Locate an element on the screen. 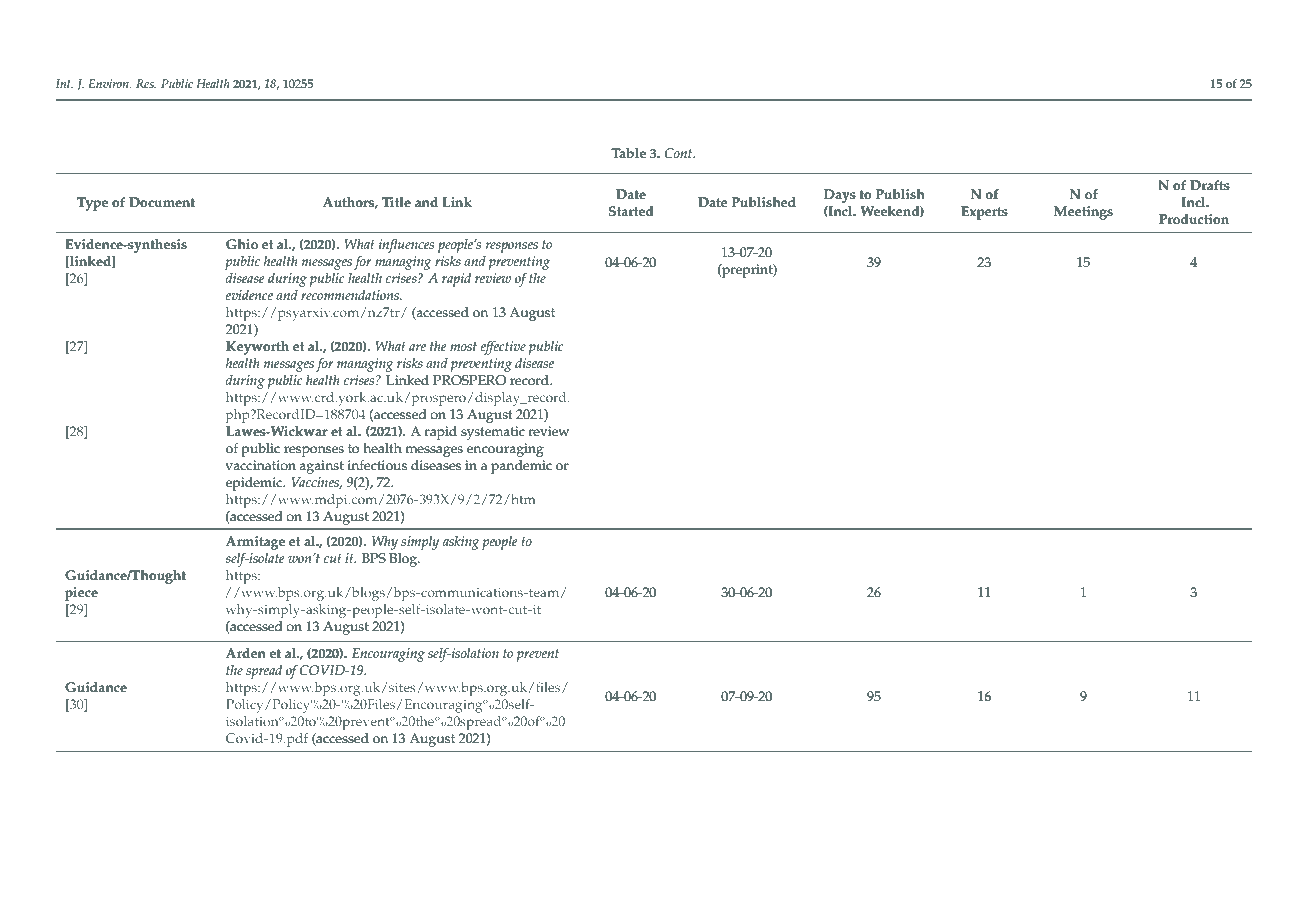 The height and width of the screenshot is (924, 1308). Document is located at coordinates (162, 202).
